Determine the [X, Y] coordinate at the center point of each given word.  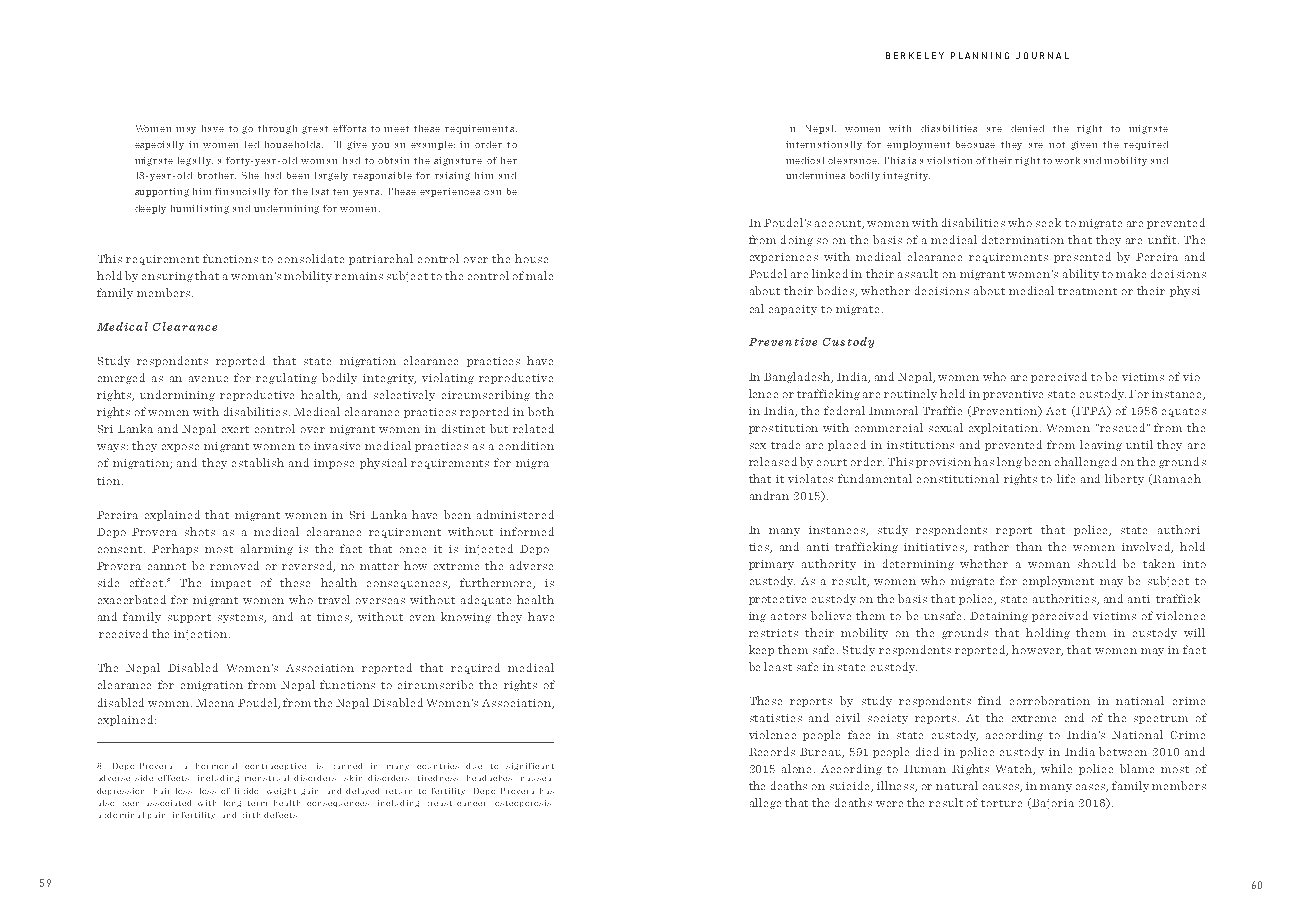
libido [246, 791]
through [277, 129]
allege [765, 803]
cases [1092, 788]
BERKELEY [915, 55]
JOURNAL [1042, 55]
